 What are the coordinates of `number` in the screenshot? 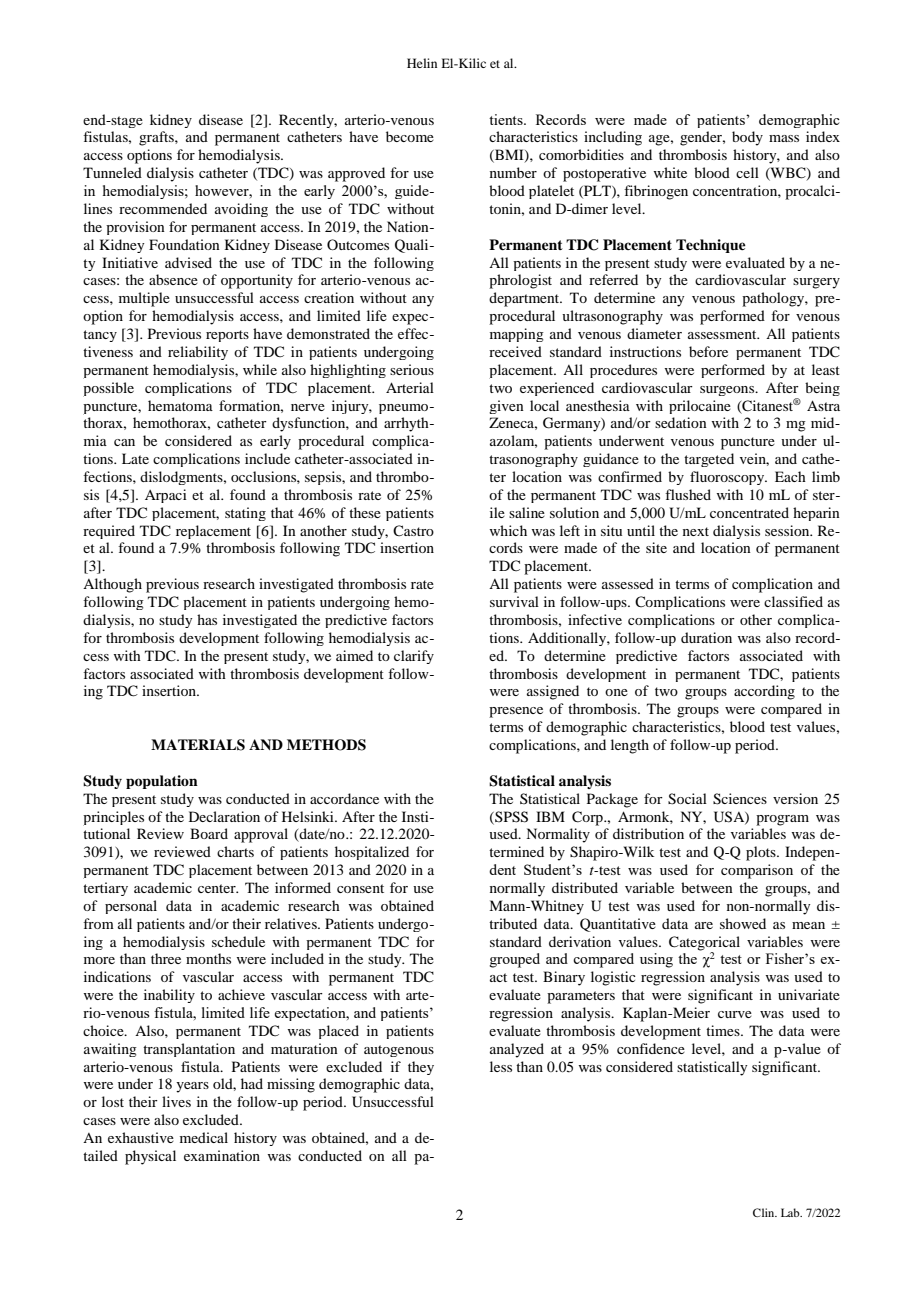 It's located at (513, 172).
